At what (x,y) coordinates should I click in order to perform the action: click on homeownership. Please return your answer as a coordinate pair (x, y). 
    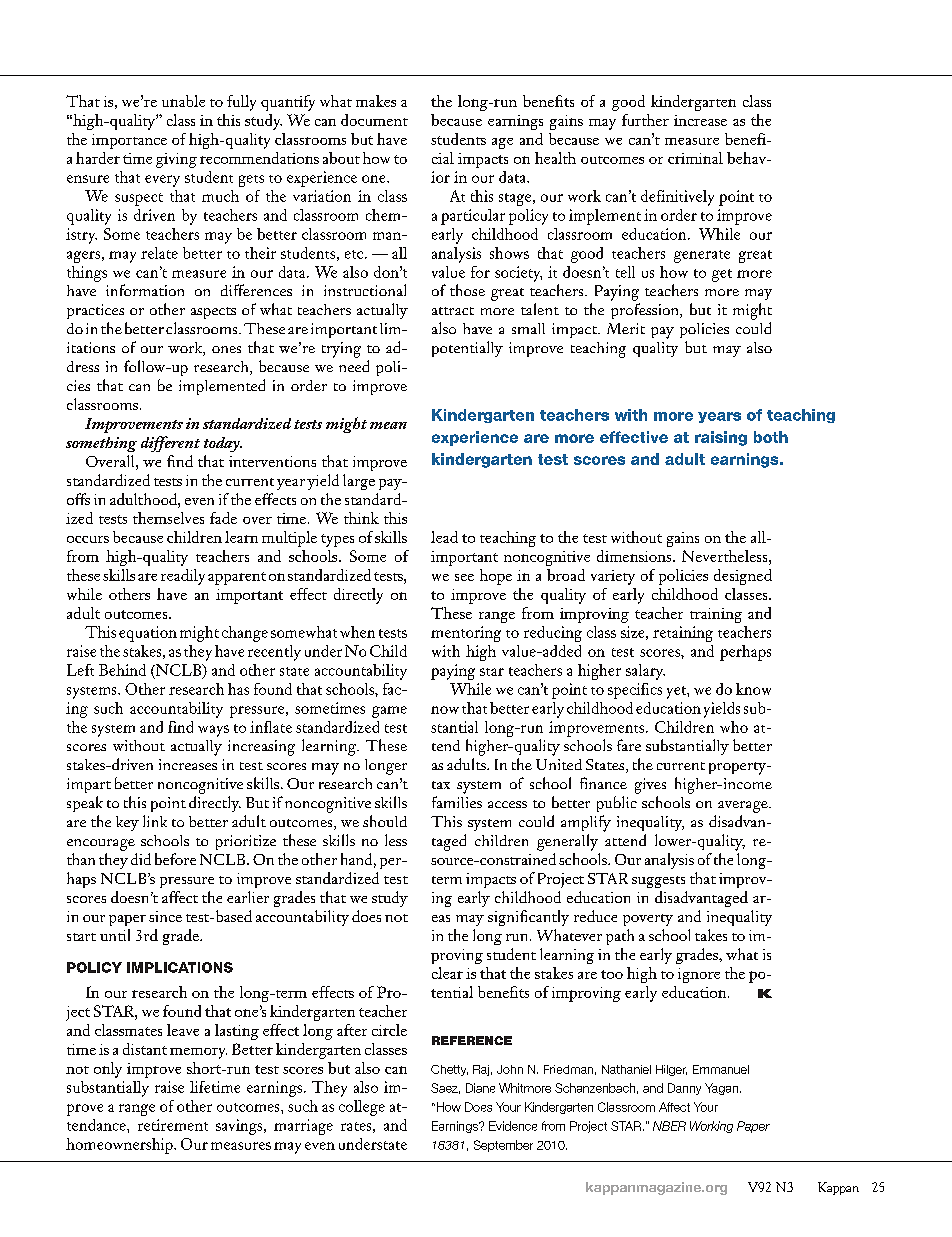
    Looking at the image, I should click on (120, 1146).
